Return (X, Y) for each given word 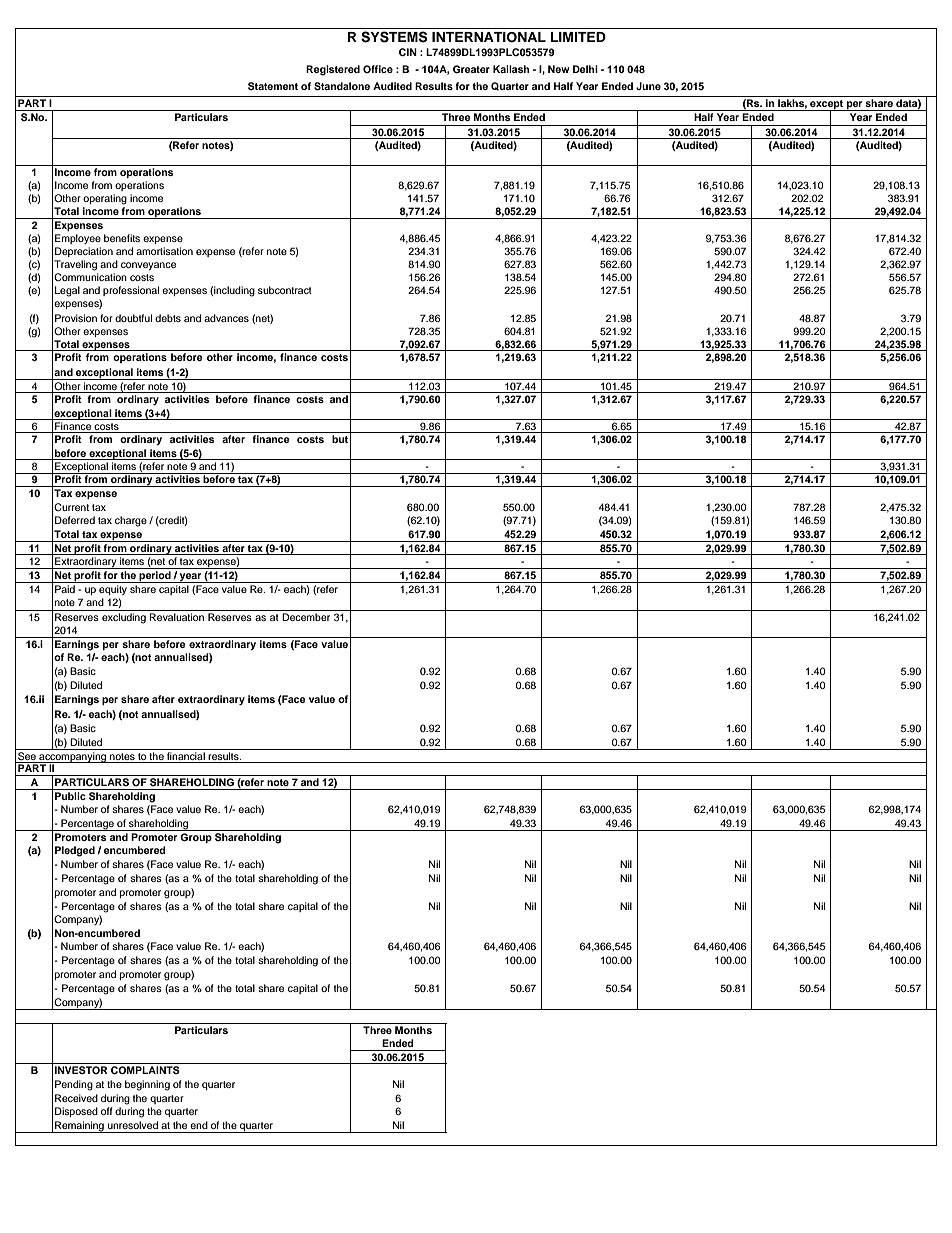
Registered (333, 70)
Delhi (585, 69)
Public (70, 796)
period (155, 577)
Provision (76, 318)
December (306, 617)
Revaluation (176, 617)
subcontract (285, 290)
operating (105, 199)
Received (76, 1098)
